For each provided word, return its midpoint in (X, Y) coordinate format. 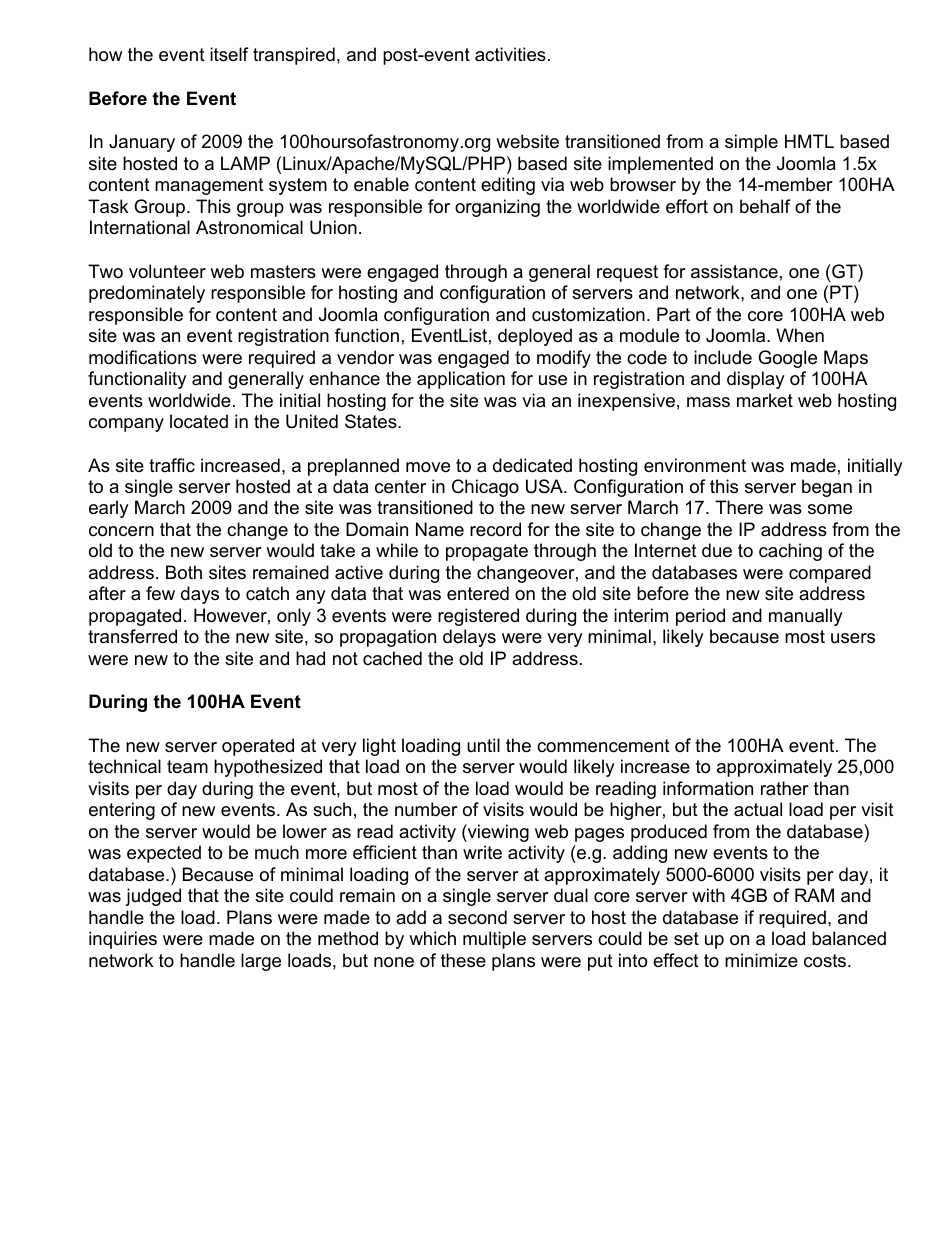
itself (229, 54)
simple (751, 143)
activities (510, 54)
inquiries (123, 940)
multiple (494, 940)
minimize (761, 960)
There (739, 507)
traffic (172, 465)
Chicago (485, 488)
